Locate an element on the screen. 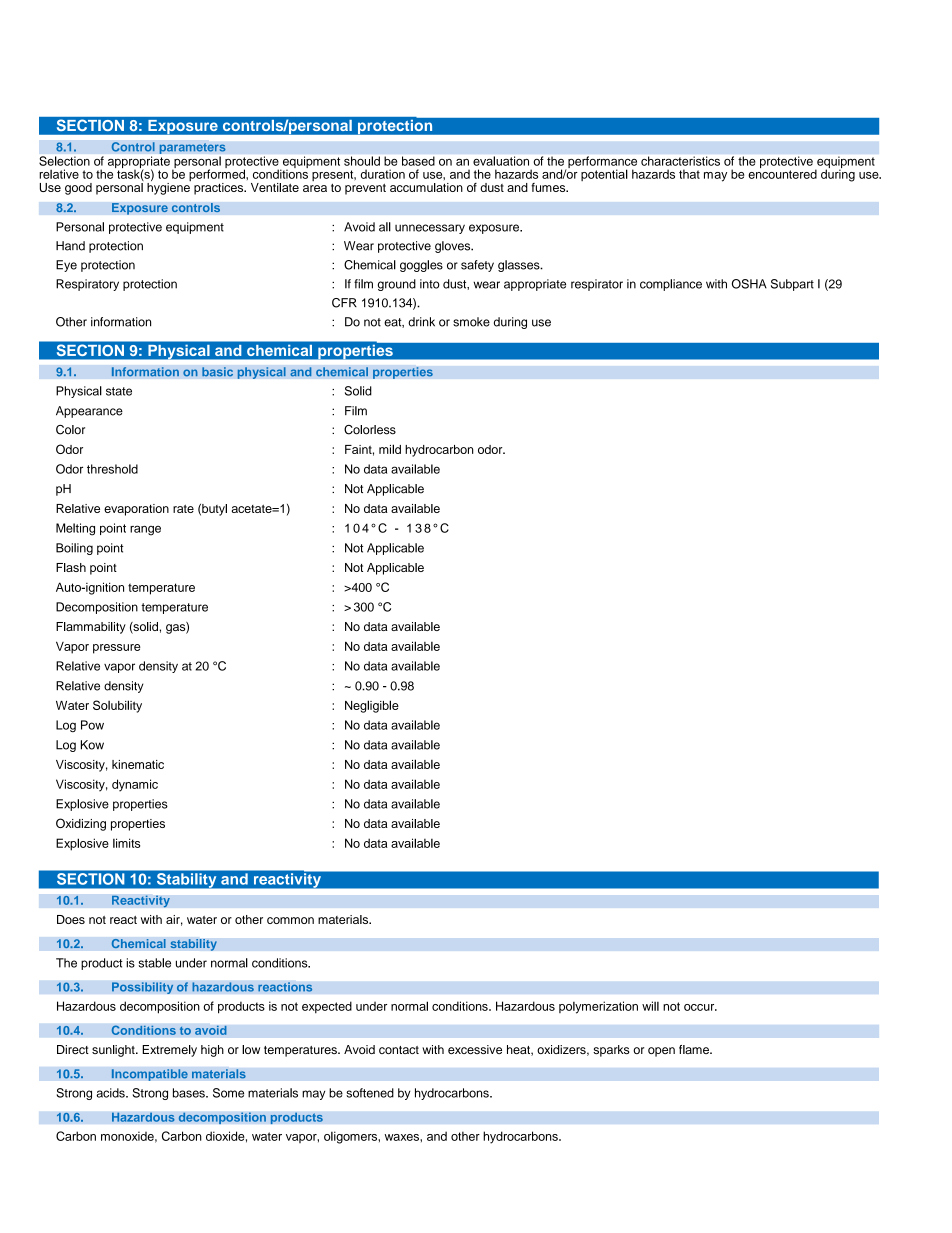 This screenshot has height=1233, width=952. contact is located at coordinates (399, 1050).
